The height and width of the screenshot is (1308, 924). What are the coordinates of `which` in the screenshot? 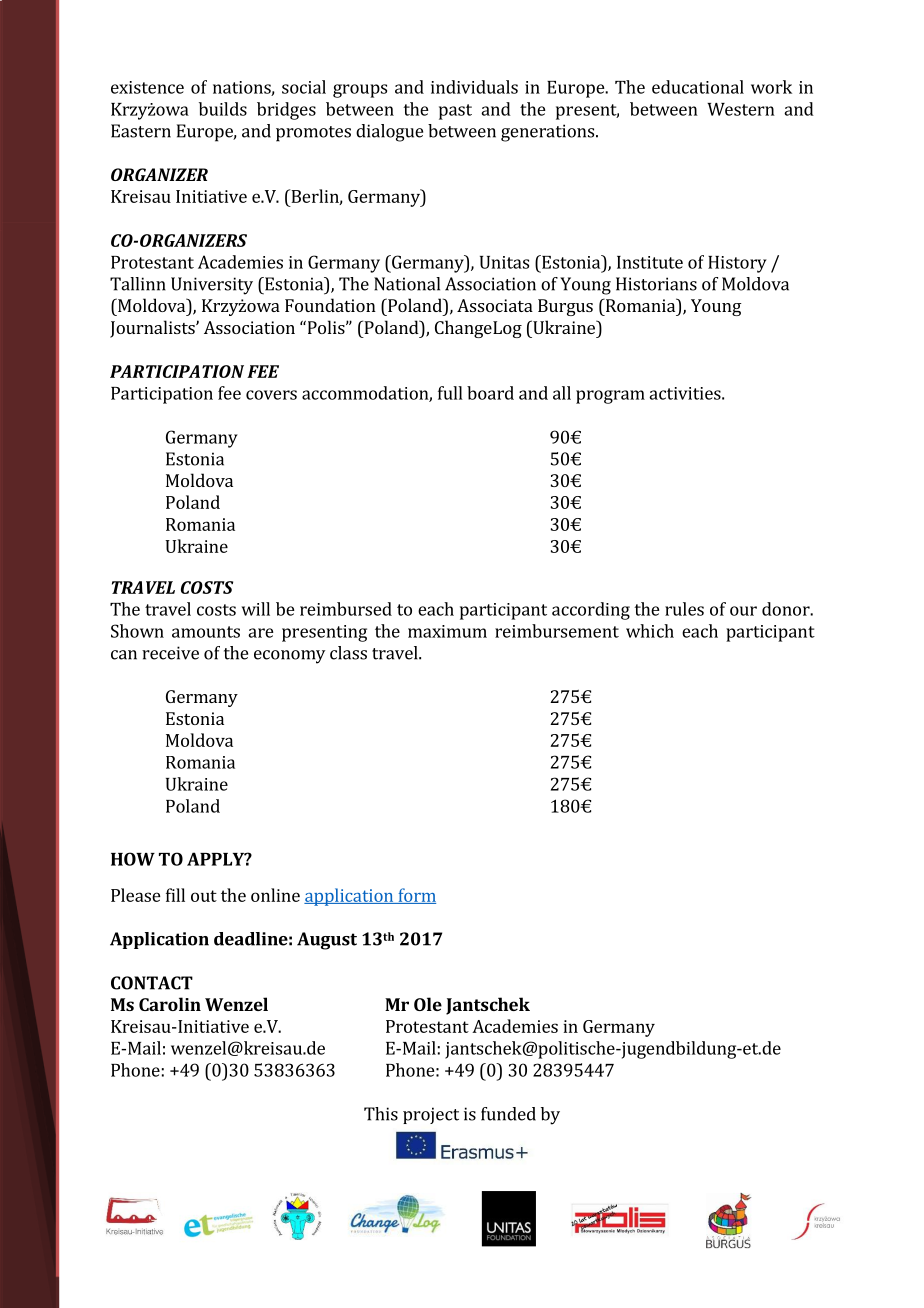 It's located at (650, 631).
